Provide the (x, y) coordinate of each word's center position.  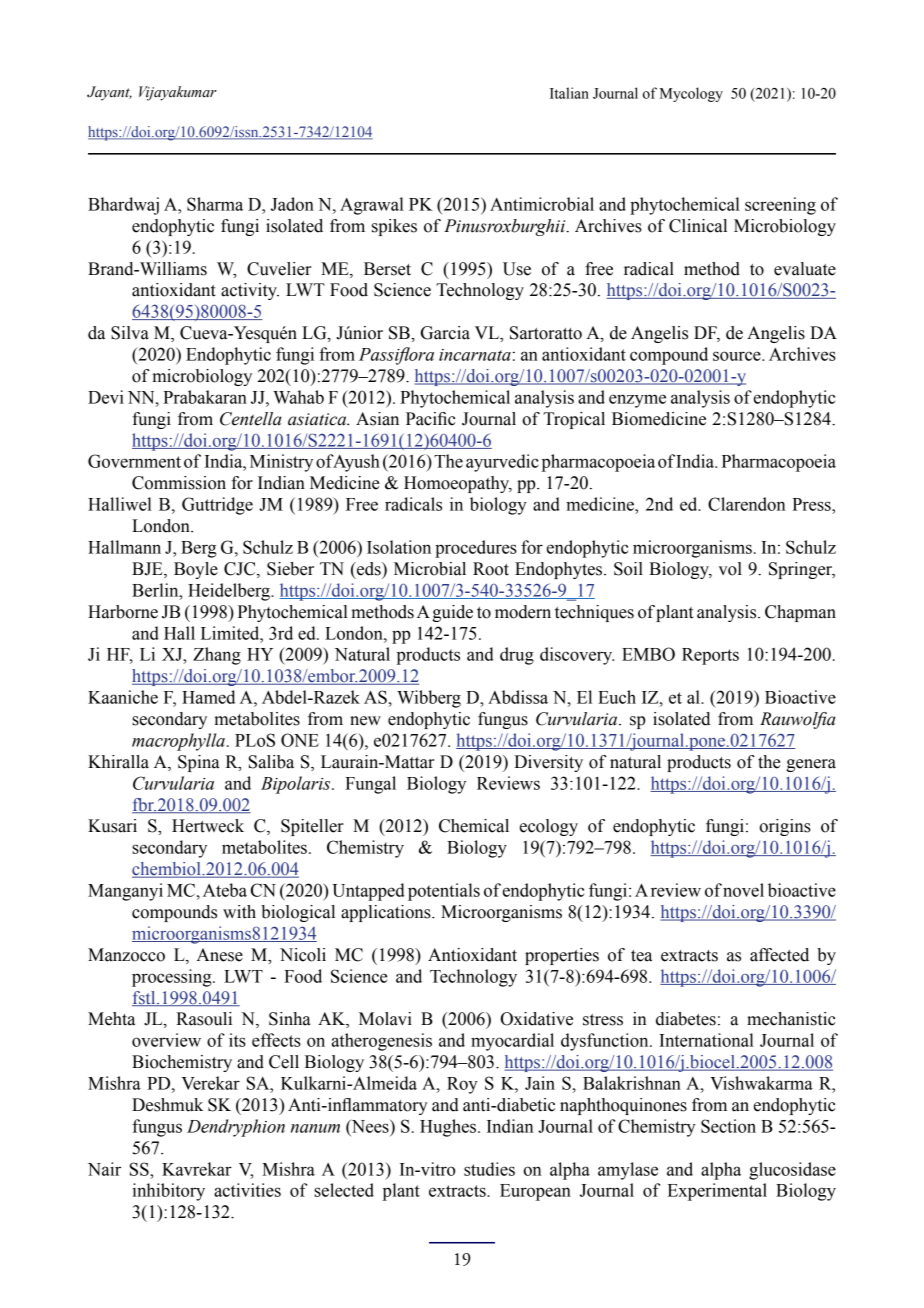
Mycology (691, 94)
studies (489, 1169)
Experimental (717, 1192)
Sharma (215, 204)
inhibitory (168, 1192)
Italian (569, 93)
